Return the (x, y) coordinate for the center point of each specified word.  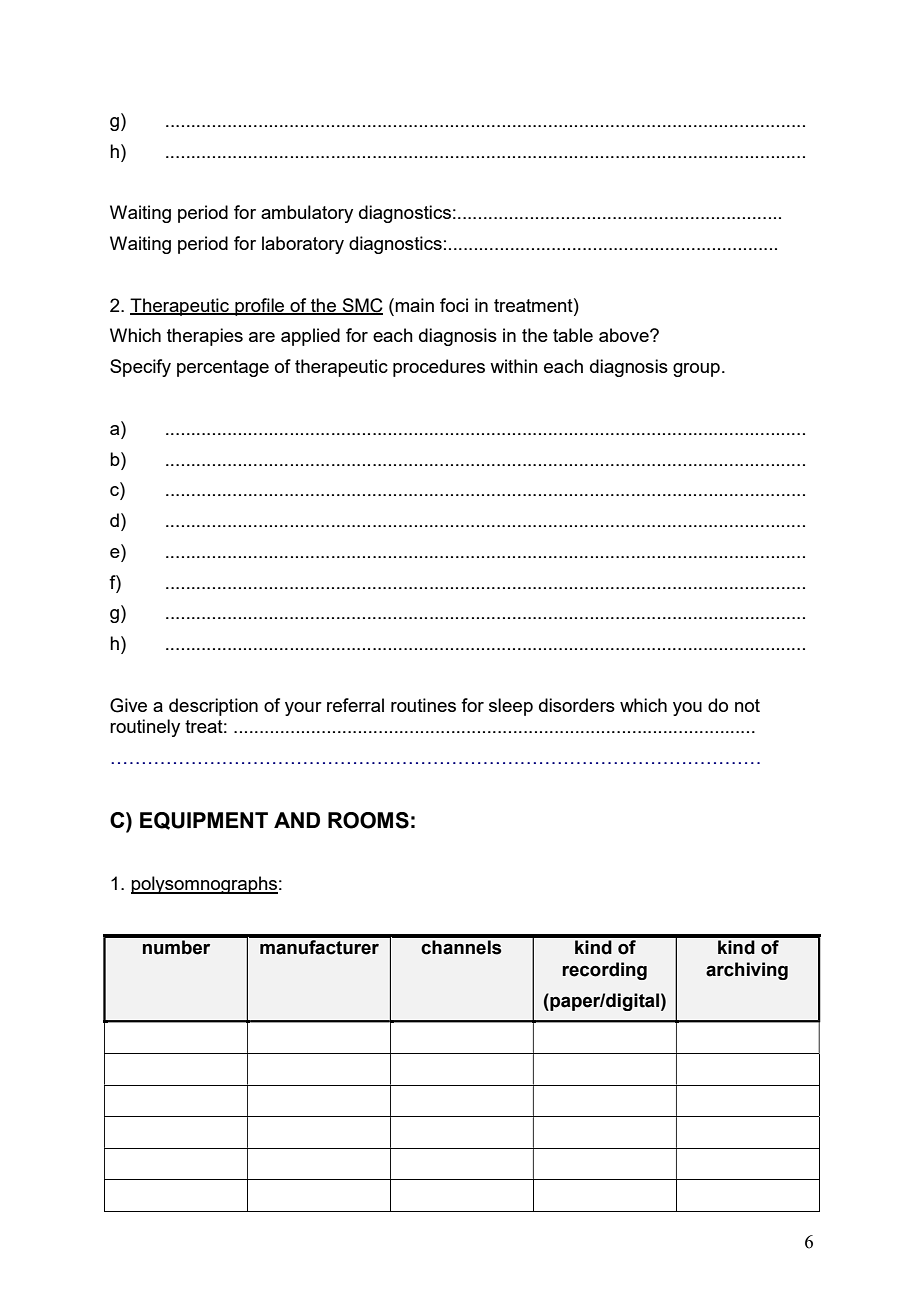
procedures (439, 368)
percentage (223, 368)
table (573, 335)
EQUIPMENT (204, 821)
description (213, 707)
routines (423, 705)
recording (604, 971)
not (747, 705)
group (696, 370)
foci (454, 305)
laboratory (303, 245)
